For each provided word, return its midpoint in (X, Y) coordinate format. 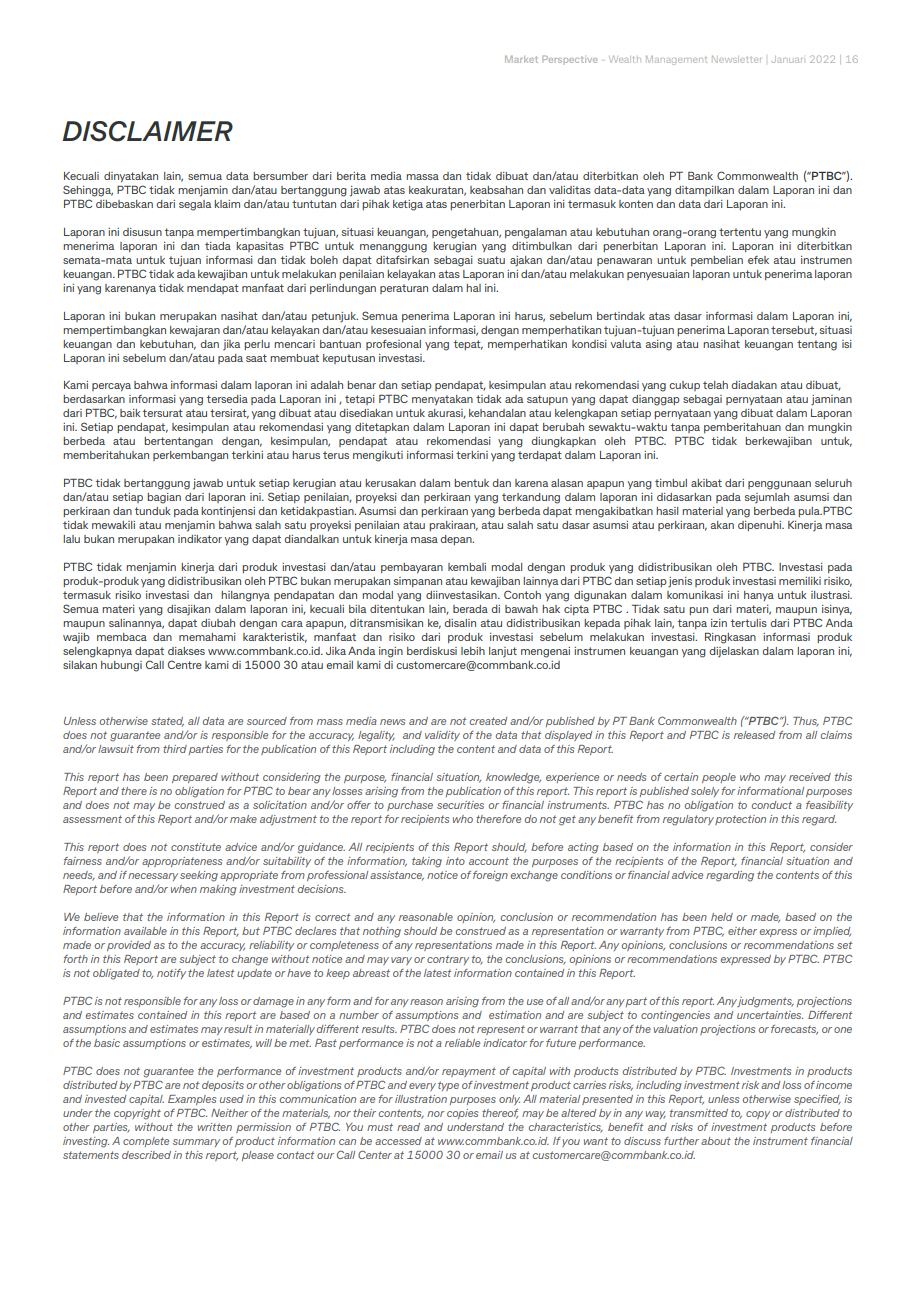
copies (462, 1114)
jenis (680, 582)
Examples (192, 1100)
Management (676, 60)
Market (521, 59)
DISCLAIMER (147, 131)
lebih (473, 651)
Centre (185, 664)
